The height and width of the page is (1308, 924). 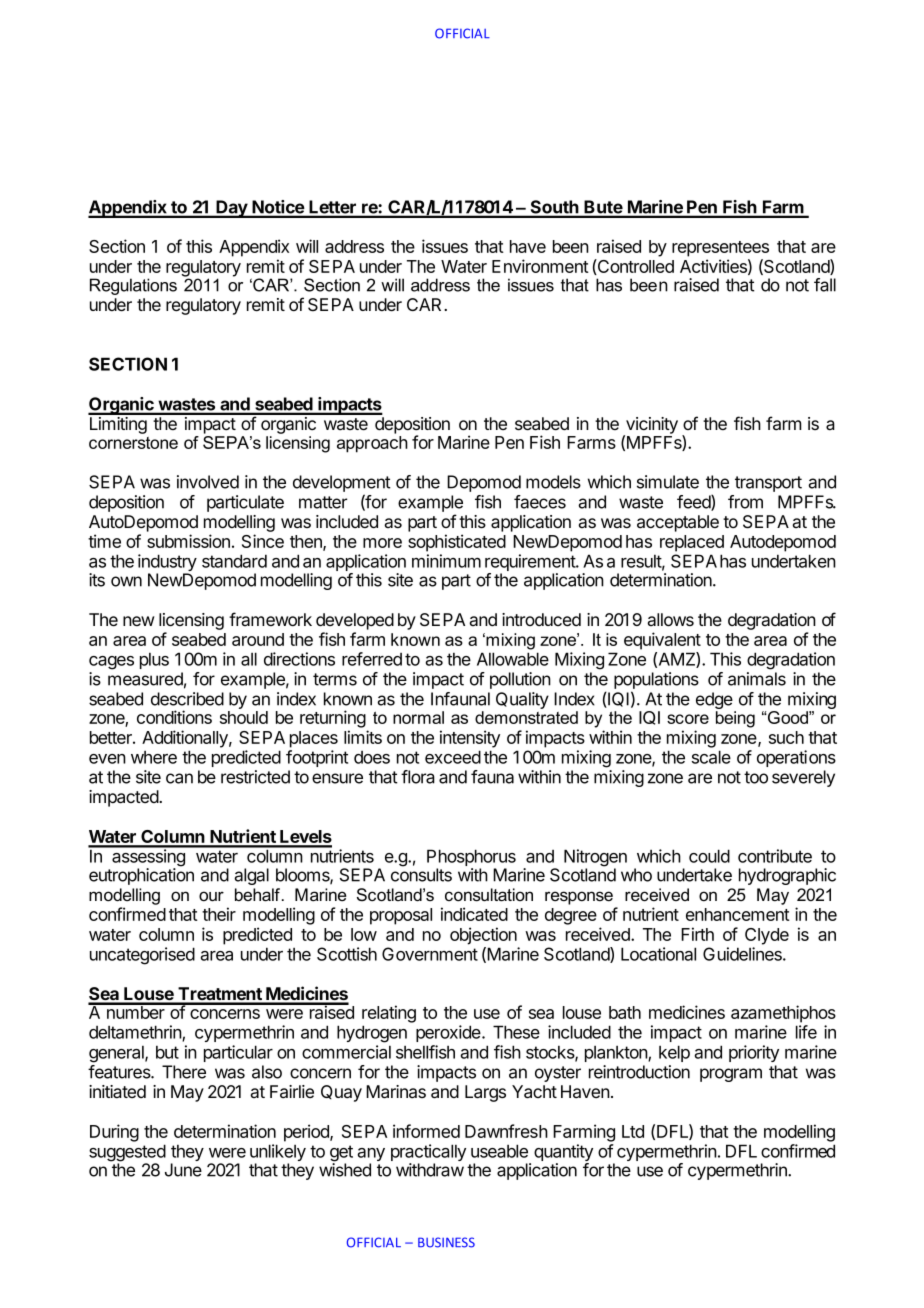 What do you see at coordinates (767, 936) in the page?
I see `Clyde` at bounding box center [767, 936].
